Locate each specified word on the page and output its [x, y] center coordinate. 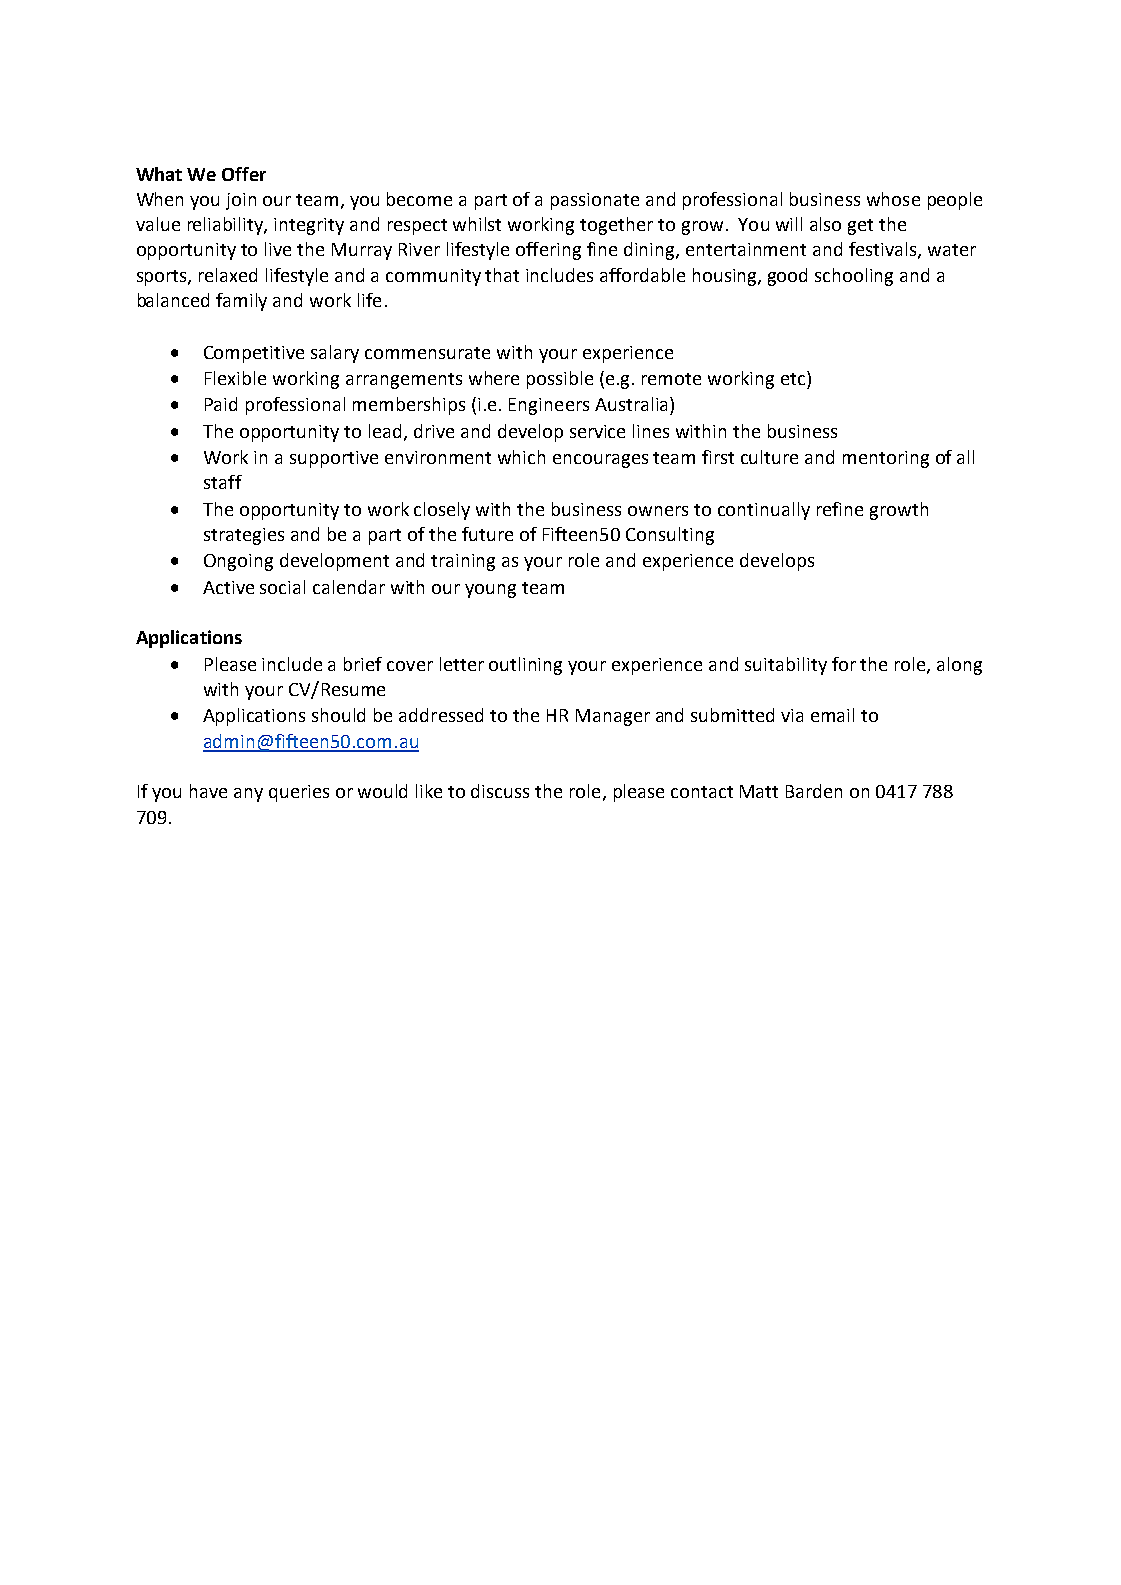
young [490, 591]
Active [228, 587]
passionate [595, 201]
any [248, 795]
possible [560, 380]
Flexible [235, 378]
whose [893, 199]
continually [764, 511]
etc [794, 378]
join [241, 201]
